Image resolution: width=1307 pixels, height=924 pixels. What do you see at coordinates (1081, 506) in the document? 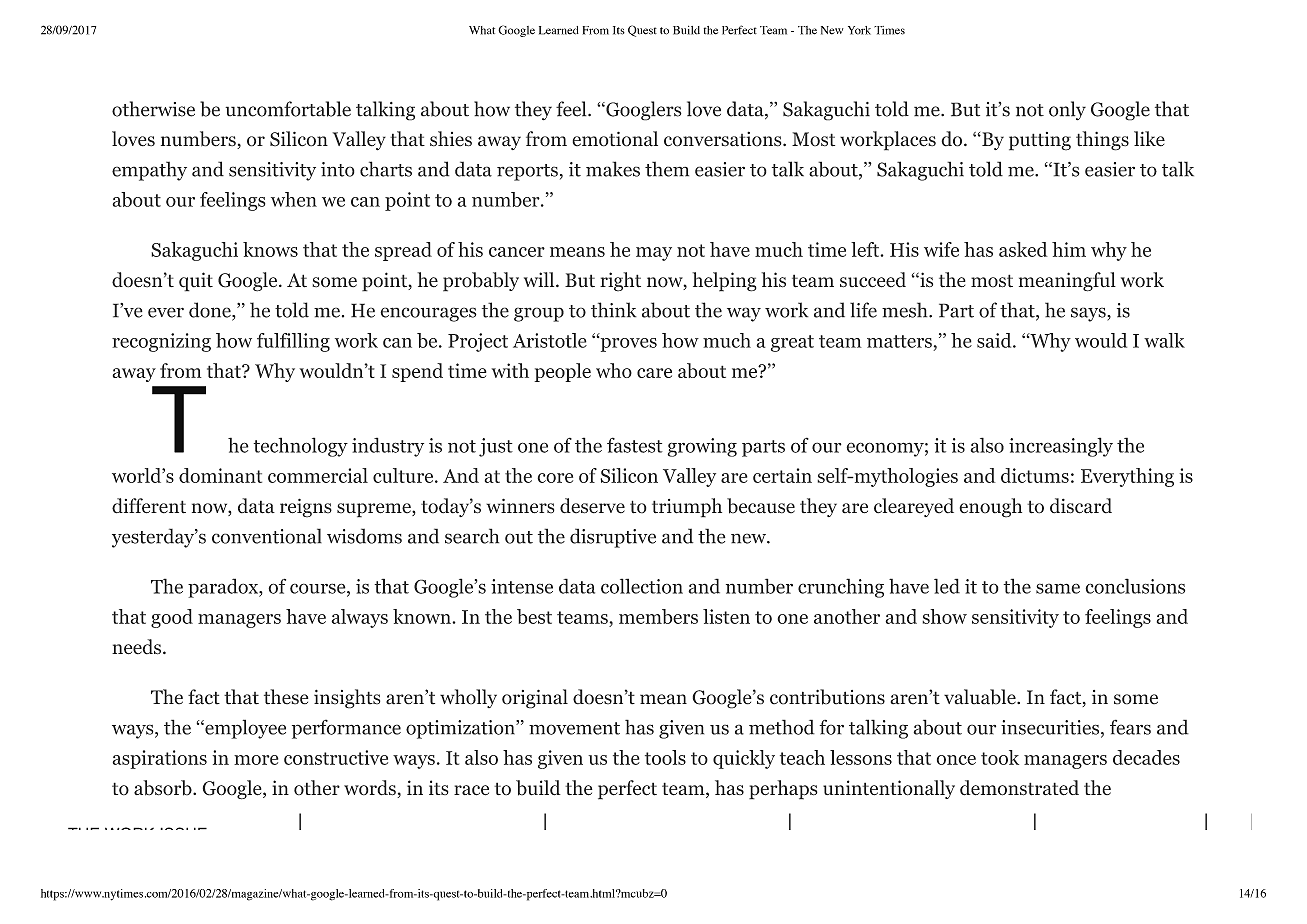
I see `discard` at bounding box center [1081, 506].
